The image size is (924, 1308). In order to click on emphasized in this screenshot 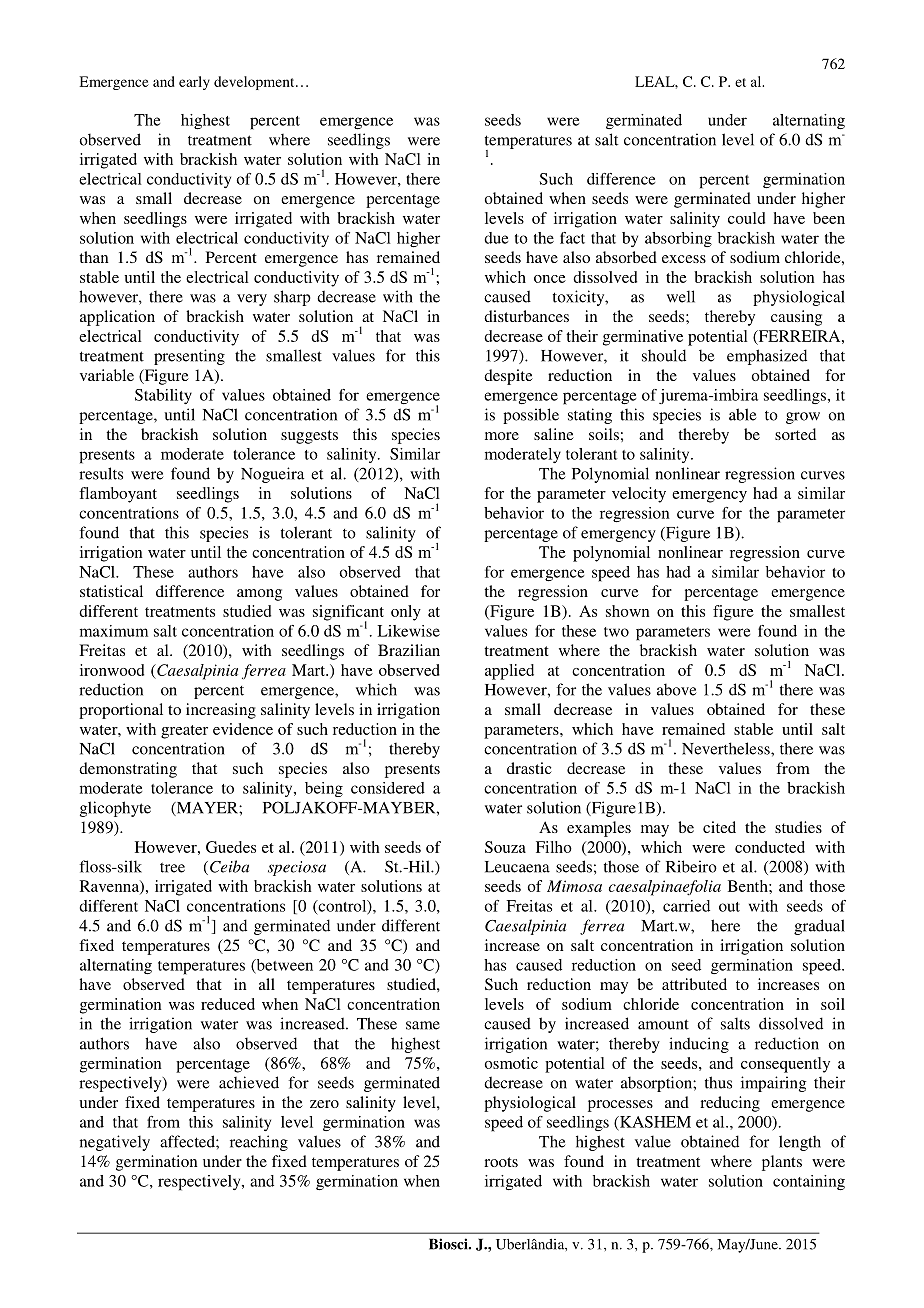, I will do `click(767, 357)`.
